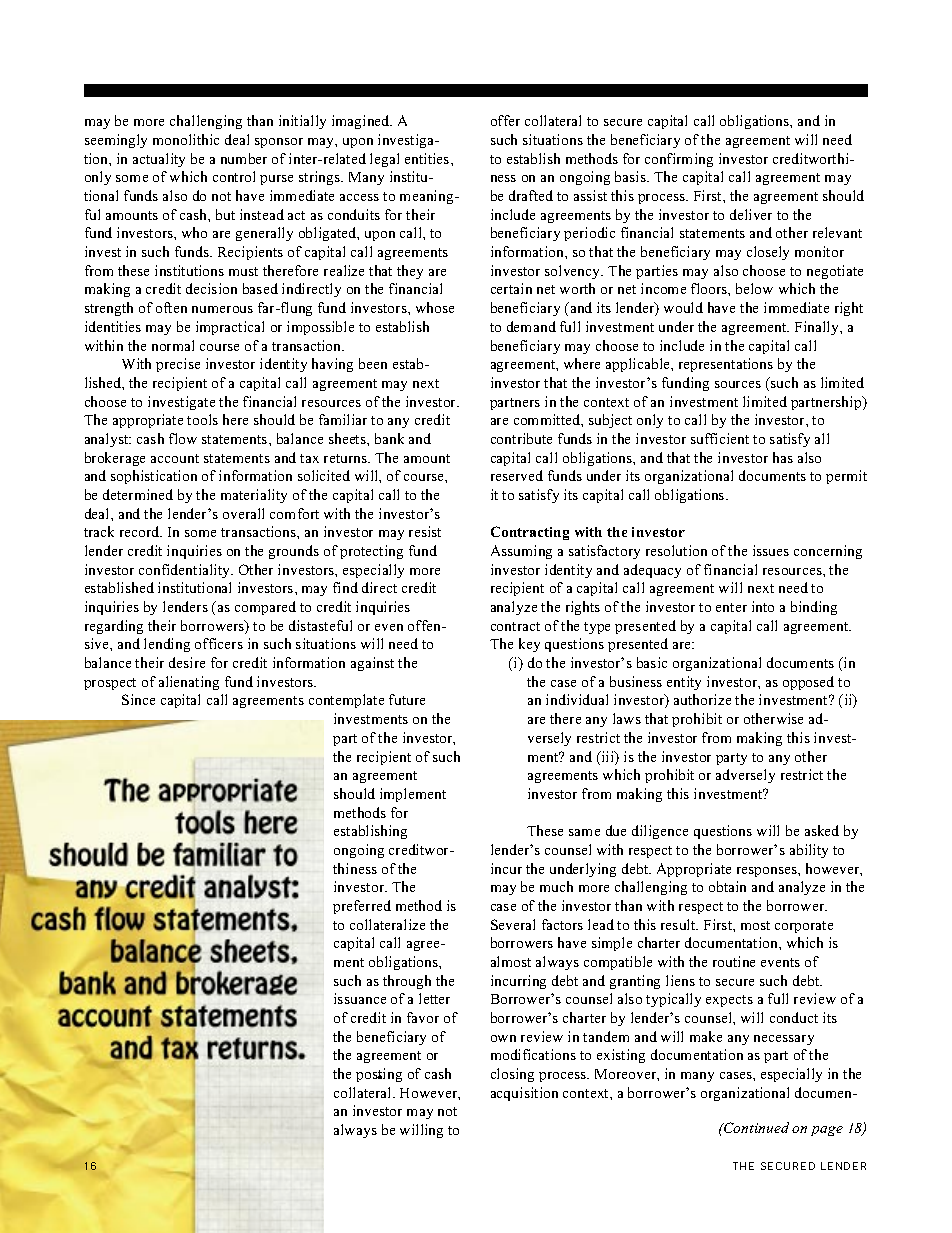  What do you see at coordinates (584, 832) in the screenshot?
I see `same` at bounding box center [584, 832].
